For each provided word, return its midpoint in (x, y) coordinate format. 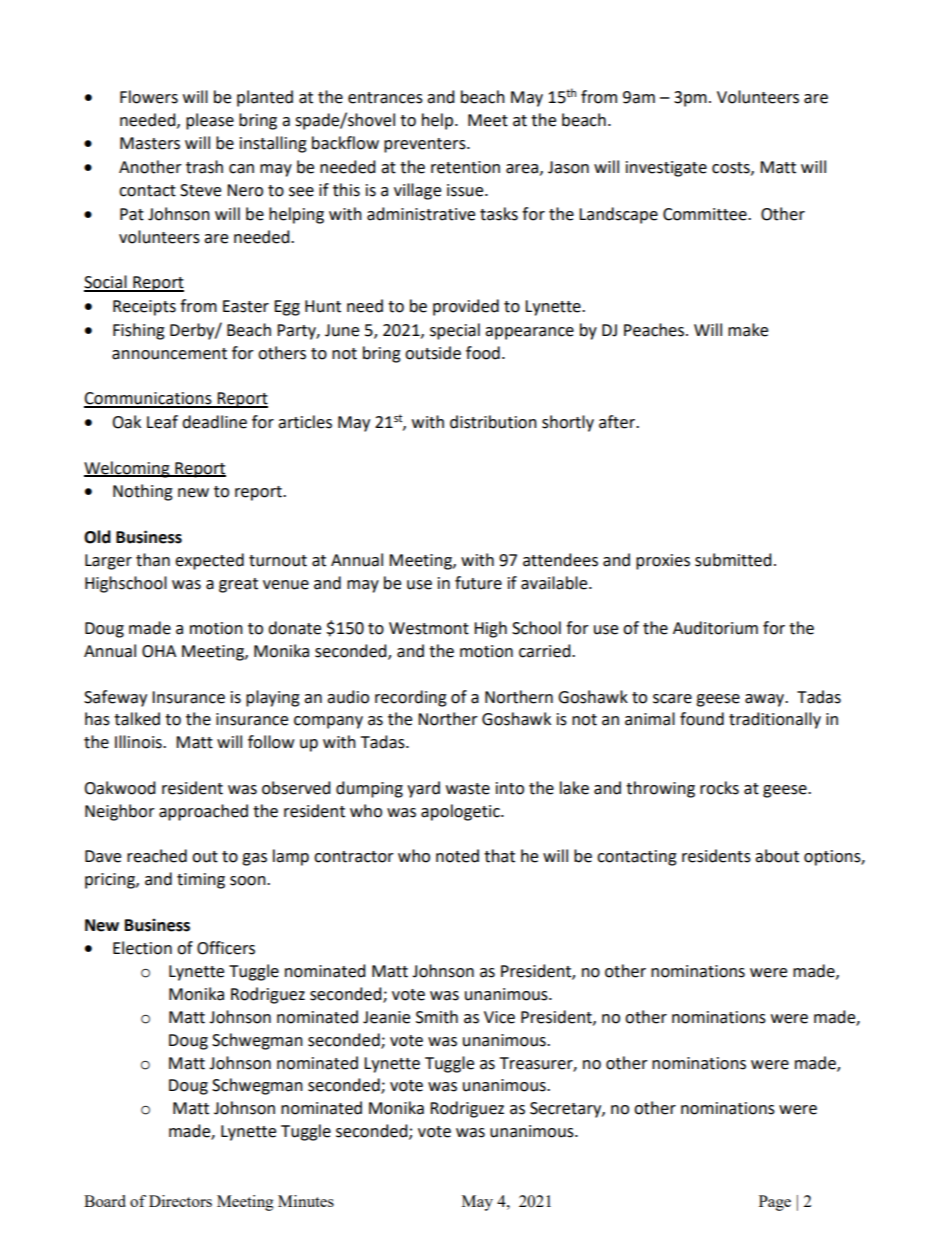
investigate (666, 169)
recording (411, 698)
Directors (180, 1201)
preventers (426, 145)
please (210, 121)
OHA (159, 651)
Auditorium (715, 628)
